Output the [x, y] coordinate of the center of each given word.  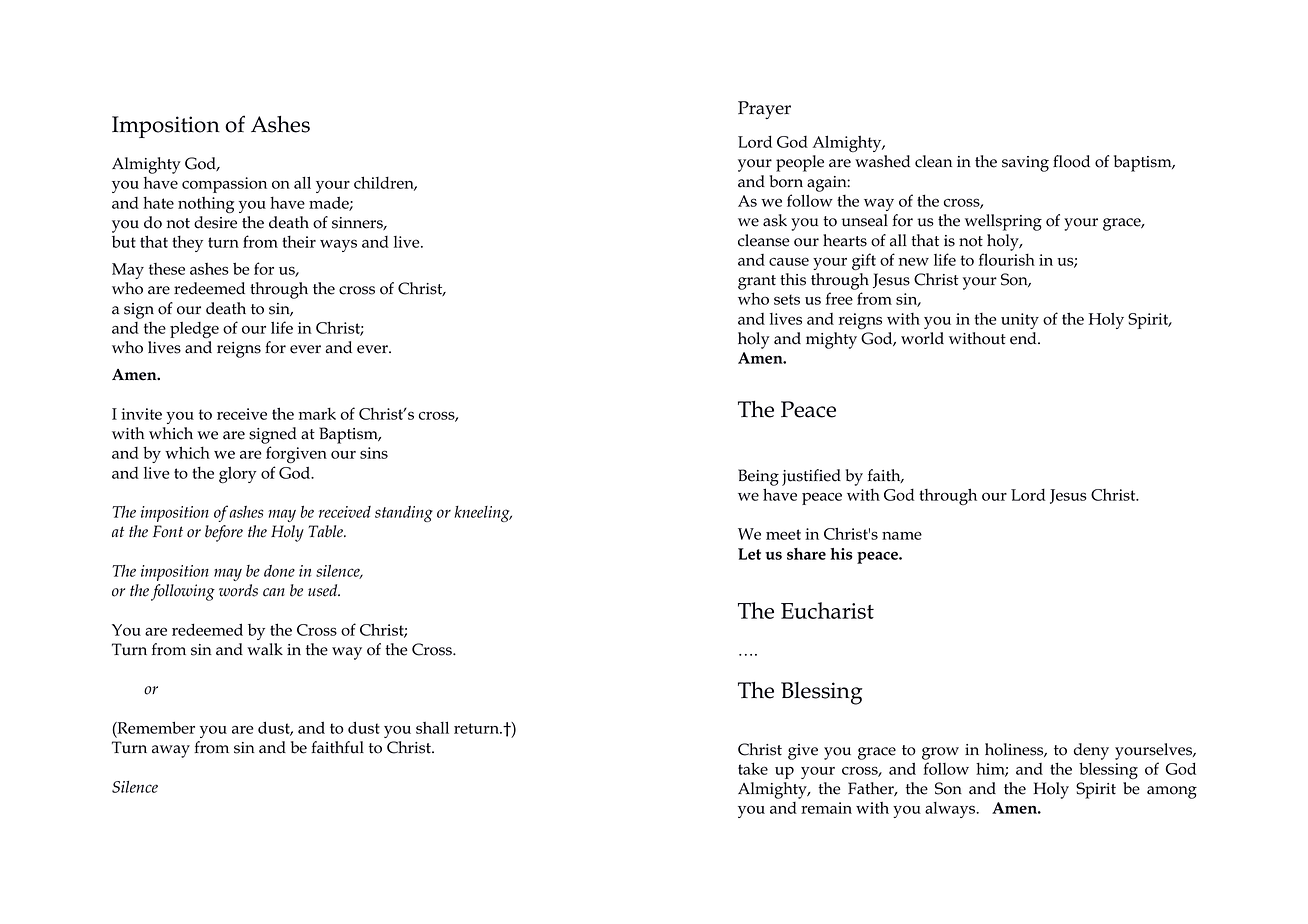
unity [1020, 321]
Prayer [764, 110]
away [171, 751]
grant [757, 282]
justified [811, 477]
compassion [224, 185]
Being [758, 477]
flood [1071, 161]
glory [238, 475]
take [753, 768]
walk [265, 649]
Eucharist [827, 610]
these [167, 269]
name [902, 535]
